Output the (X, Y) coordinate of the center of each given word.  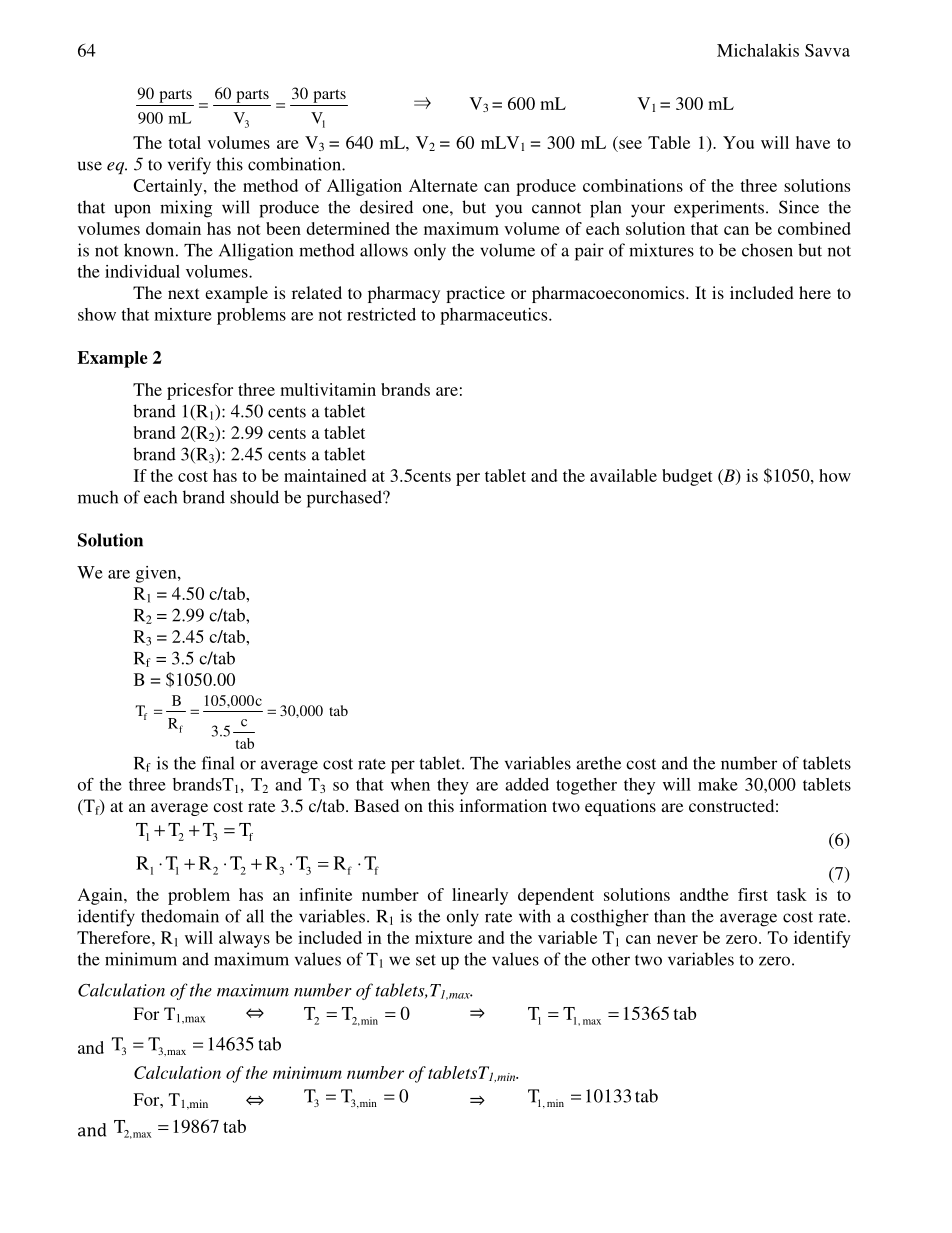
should (254, 497)
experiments (720, 209)
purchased (345, 499)
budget (687, 477)
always (244, 939)
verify (189, 166)
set (426, 960)
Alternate (443, 185)
